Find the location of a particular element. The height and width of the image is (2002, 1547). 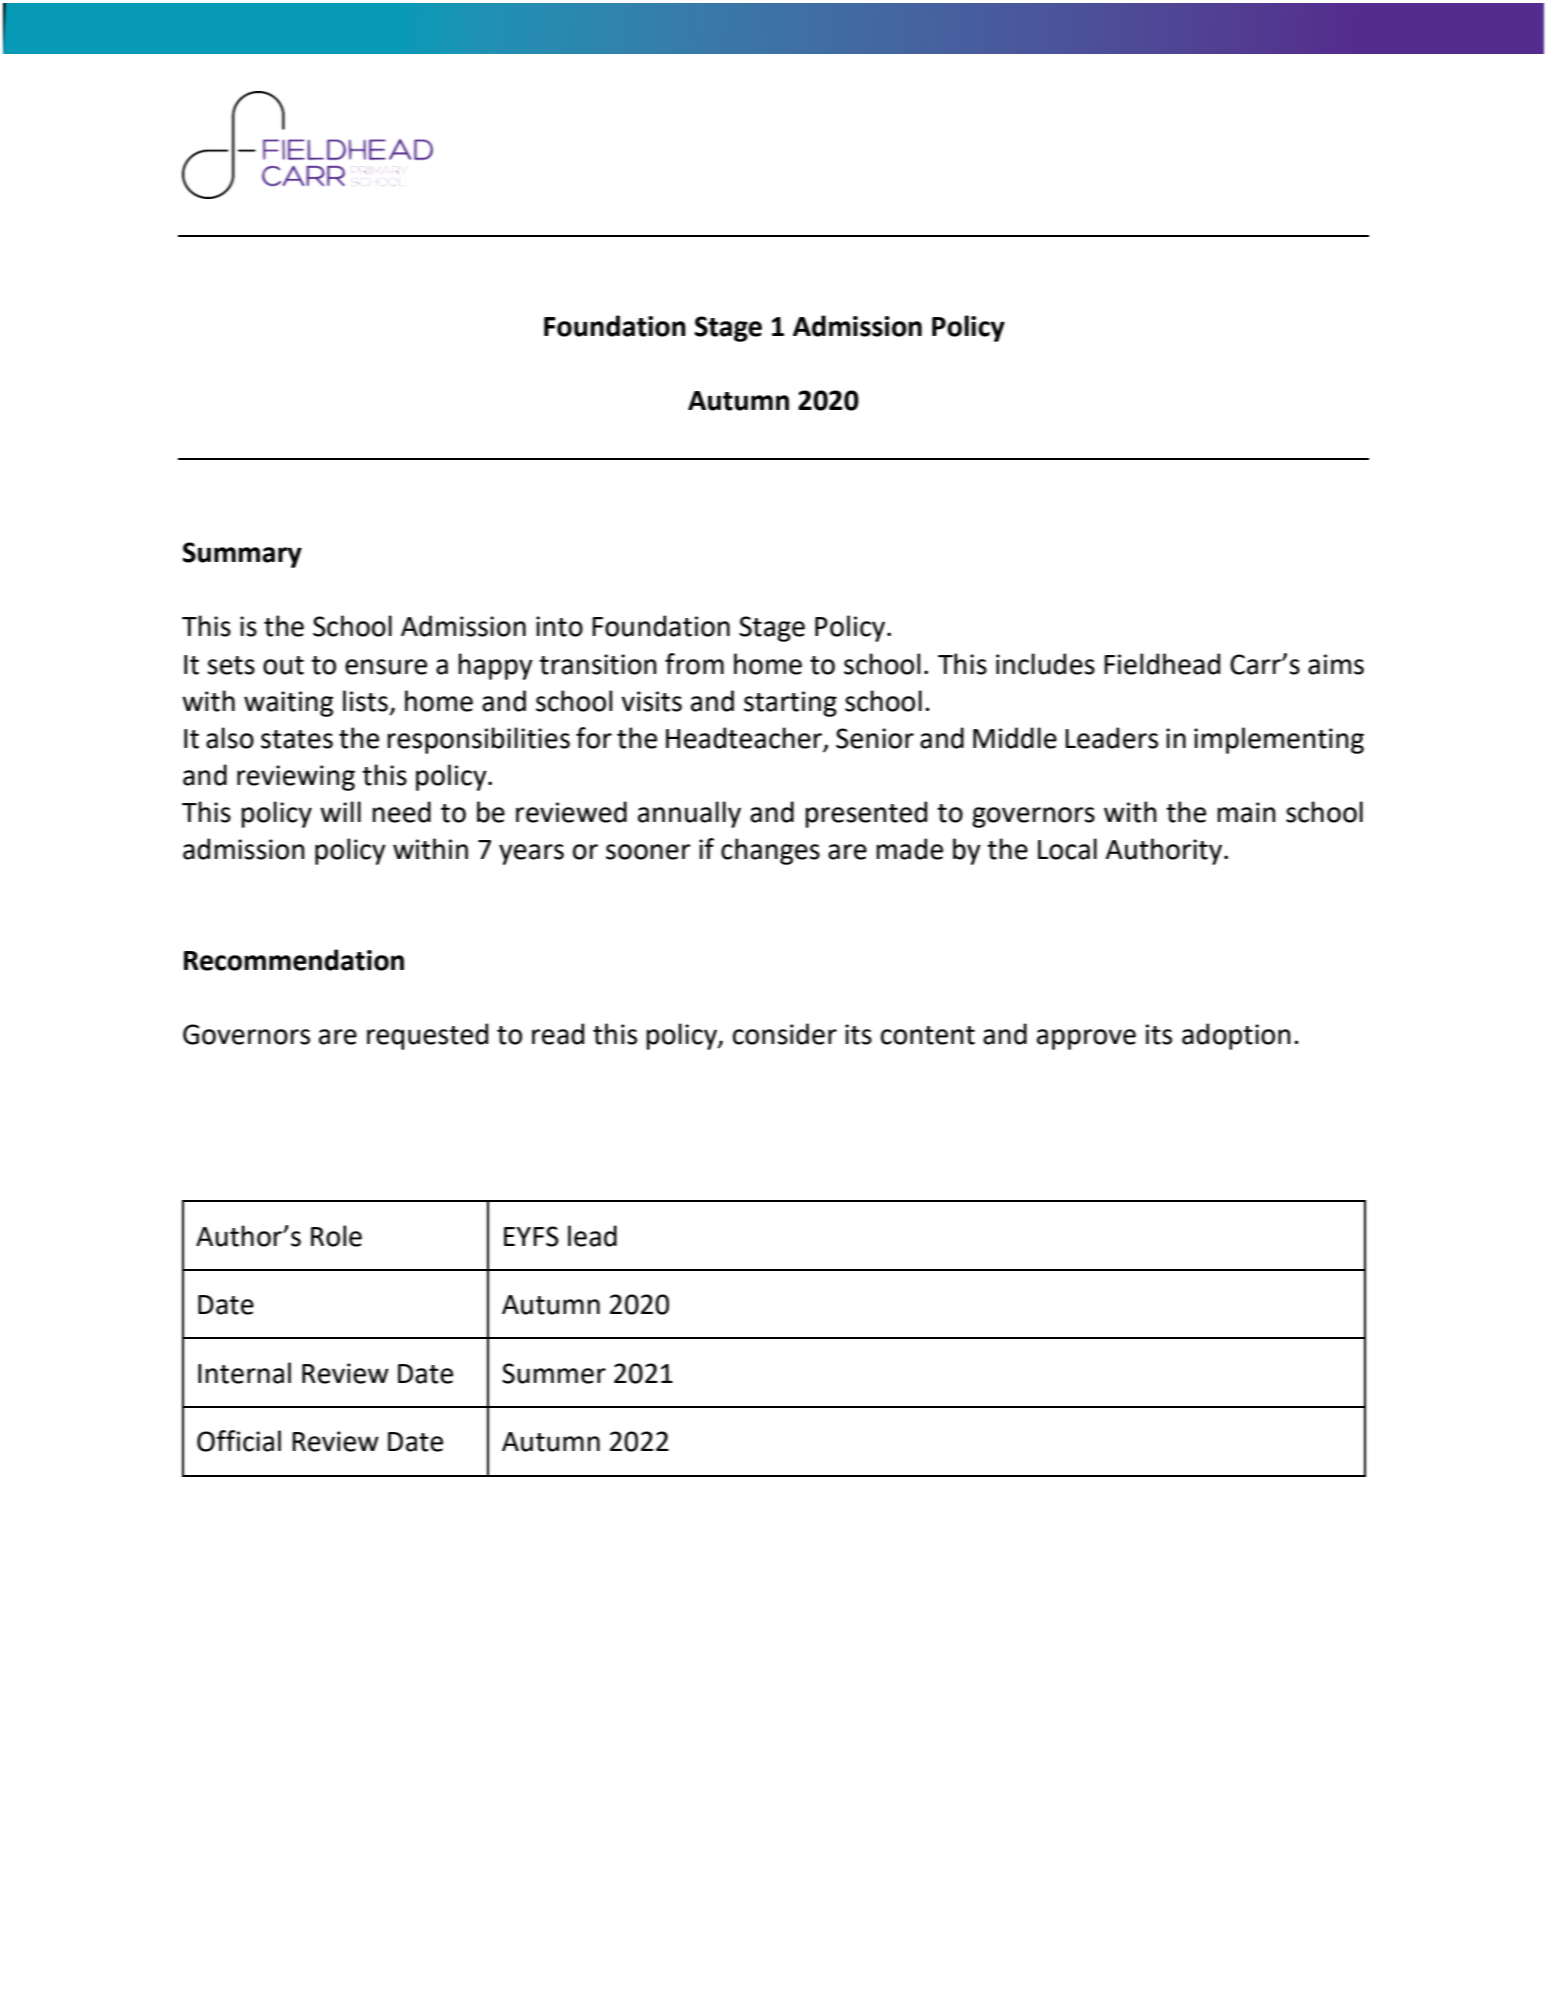

Summary is located at coordinates (242, 555).
